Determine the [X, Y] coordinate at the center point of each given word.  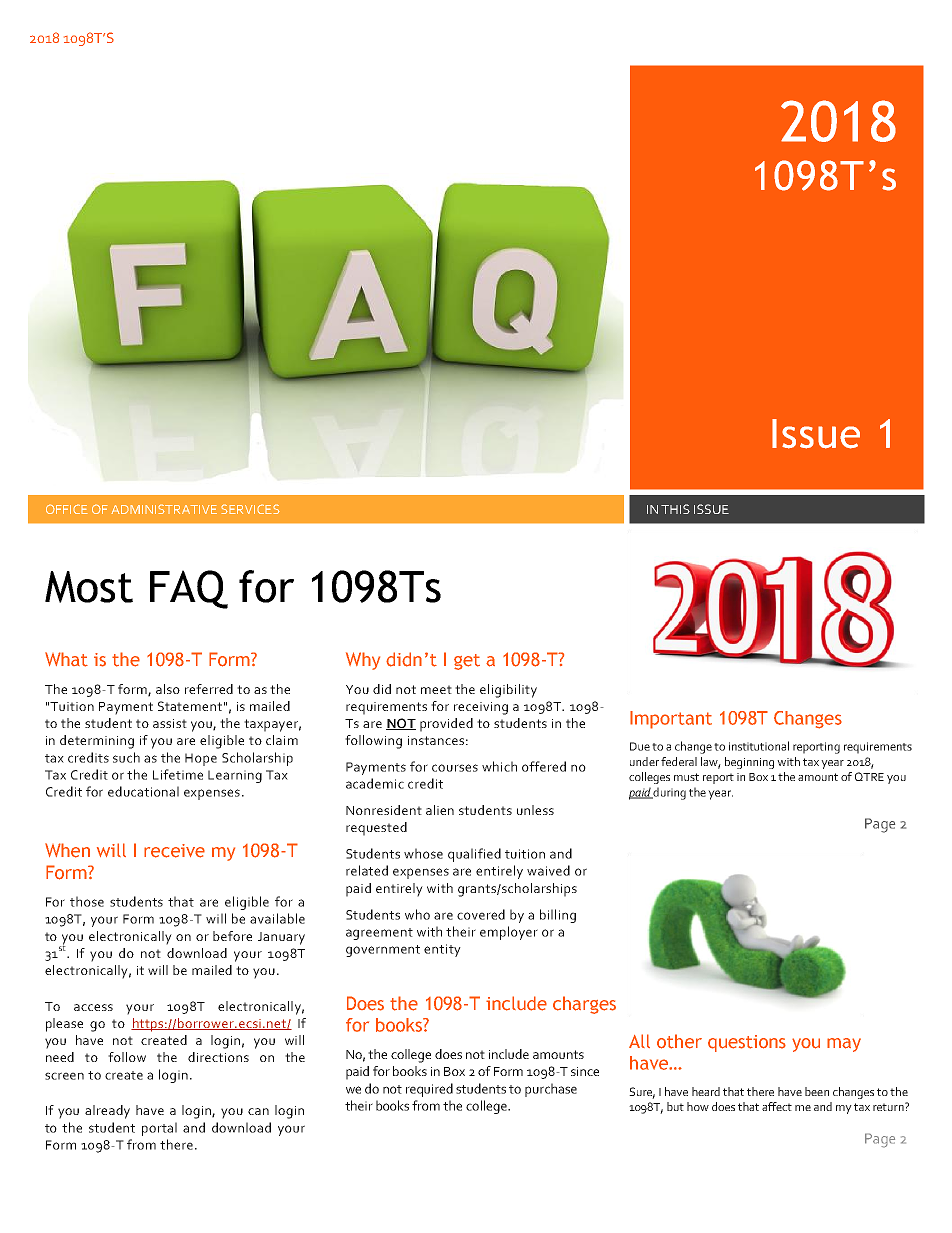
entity [442, 950]
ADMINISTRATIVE [164, 509]
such [126, 757]
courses [455, 768]
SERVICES [250, 509]
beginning [749, 763]
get [467, 662]
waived [548, 870]
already [107, 1112]
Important [671, 720]
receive [174, 851]
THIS [675, 509]
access [93, 1007]
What [66, 659]
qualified [474, 855]
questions [747, 1043]
